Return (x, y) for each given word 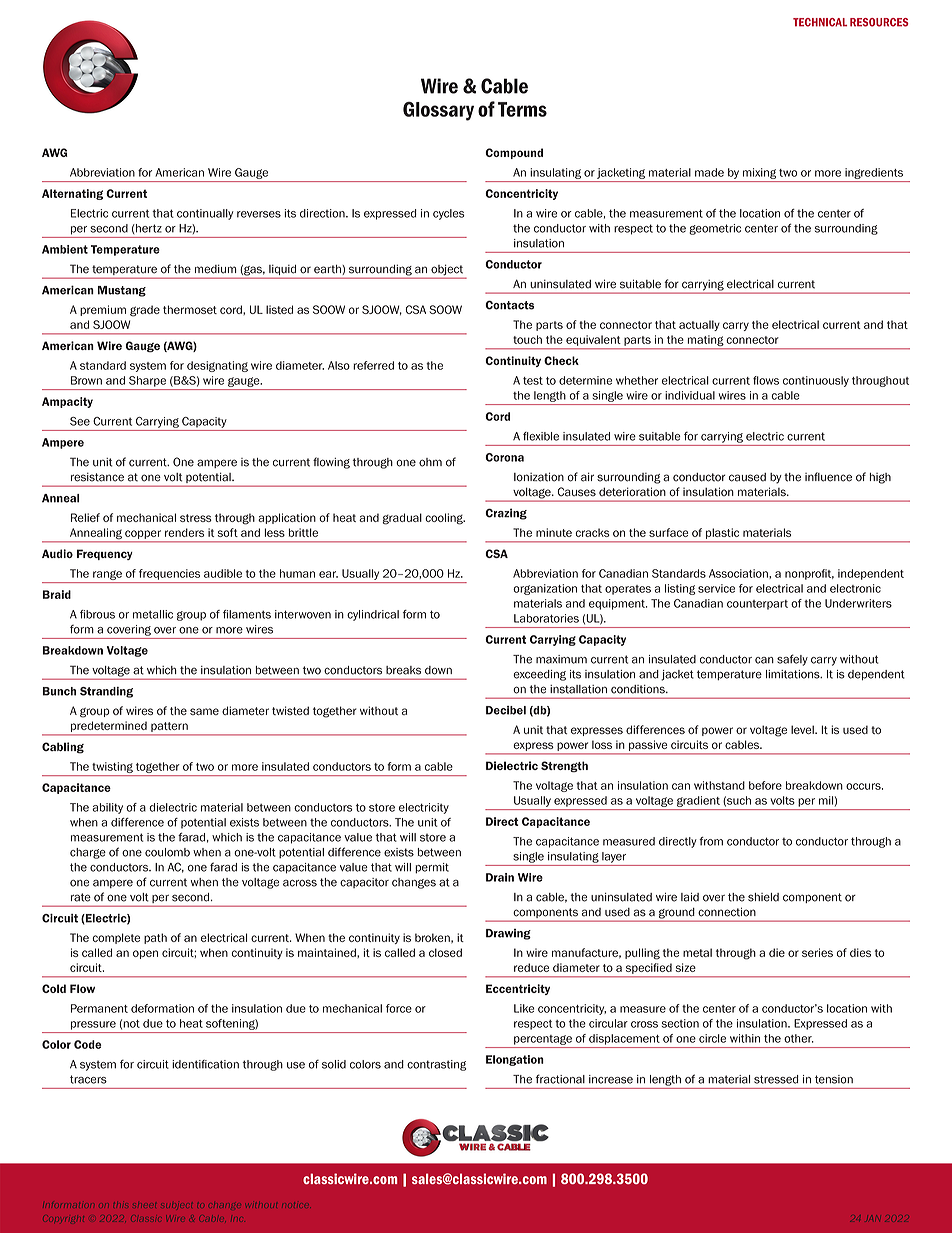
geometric (715, 229)
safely (792, 660)
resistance (97, 477)
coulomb (167, 852)
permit (432, 868)
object (447, 271)
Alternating (72, 194)
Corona (504, 457)
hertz (148, 228)
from (711, 841)
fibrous (97, 614)
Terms (522, 109)
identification (205, 1064)
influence (828, 477)
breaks (403, 670)
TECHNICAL (820, 22)
